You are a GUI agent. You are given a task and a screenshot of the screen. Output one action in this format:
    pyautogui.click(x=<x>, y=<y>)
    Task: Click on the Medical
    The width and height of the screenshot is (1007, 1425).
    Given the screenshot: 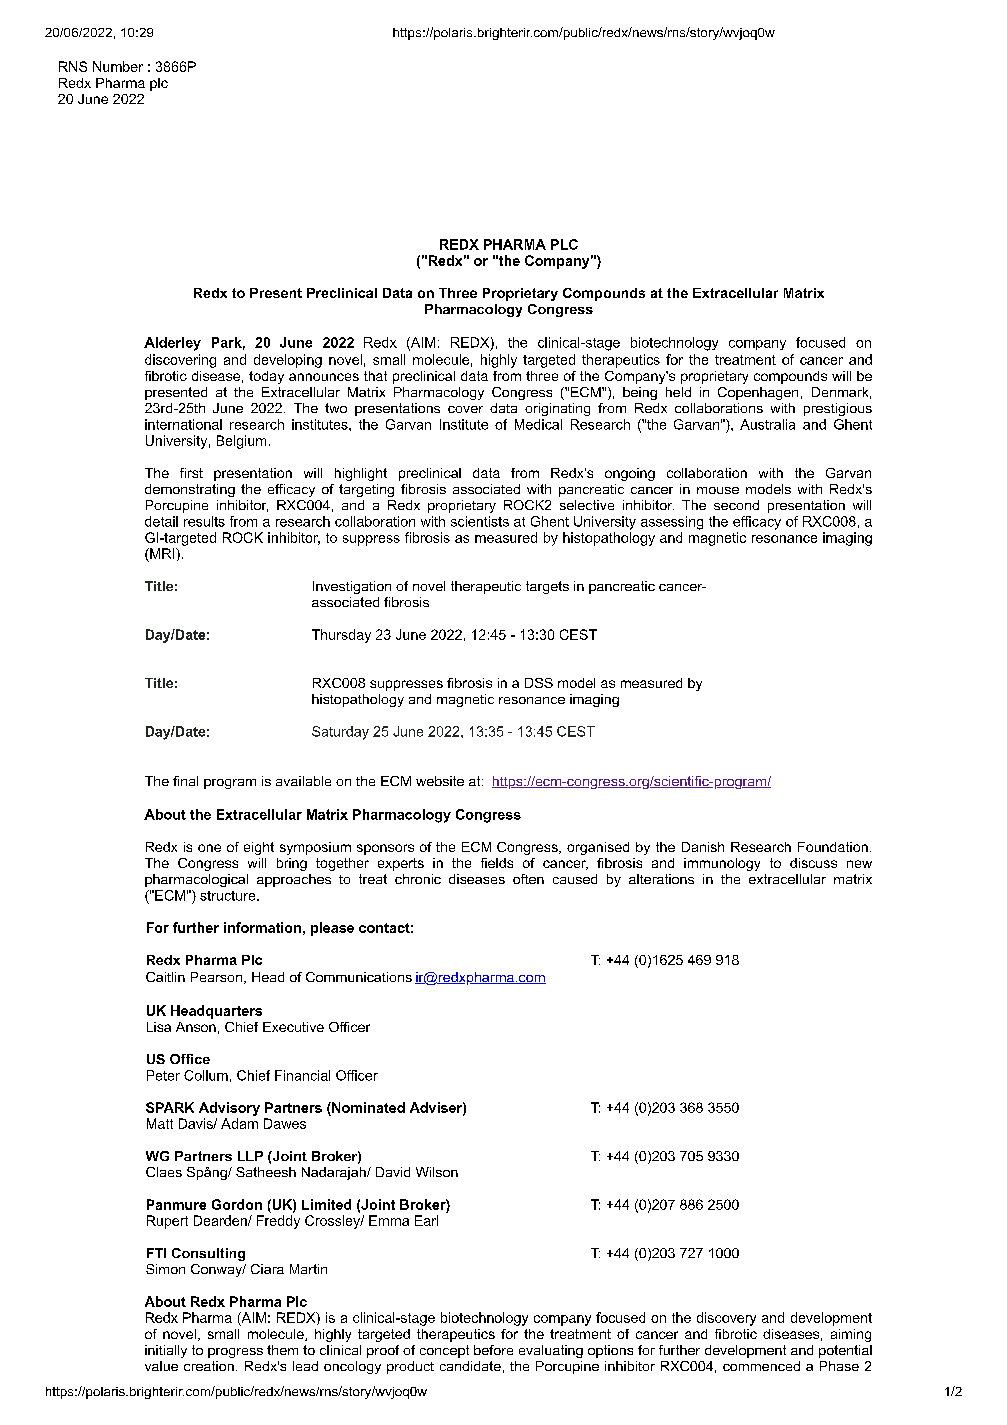 What is the action you would take?
    pyautogui.click(x=538, y=424)
